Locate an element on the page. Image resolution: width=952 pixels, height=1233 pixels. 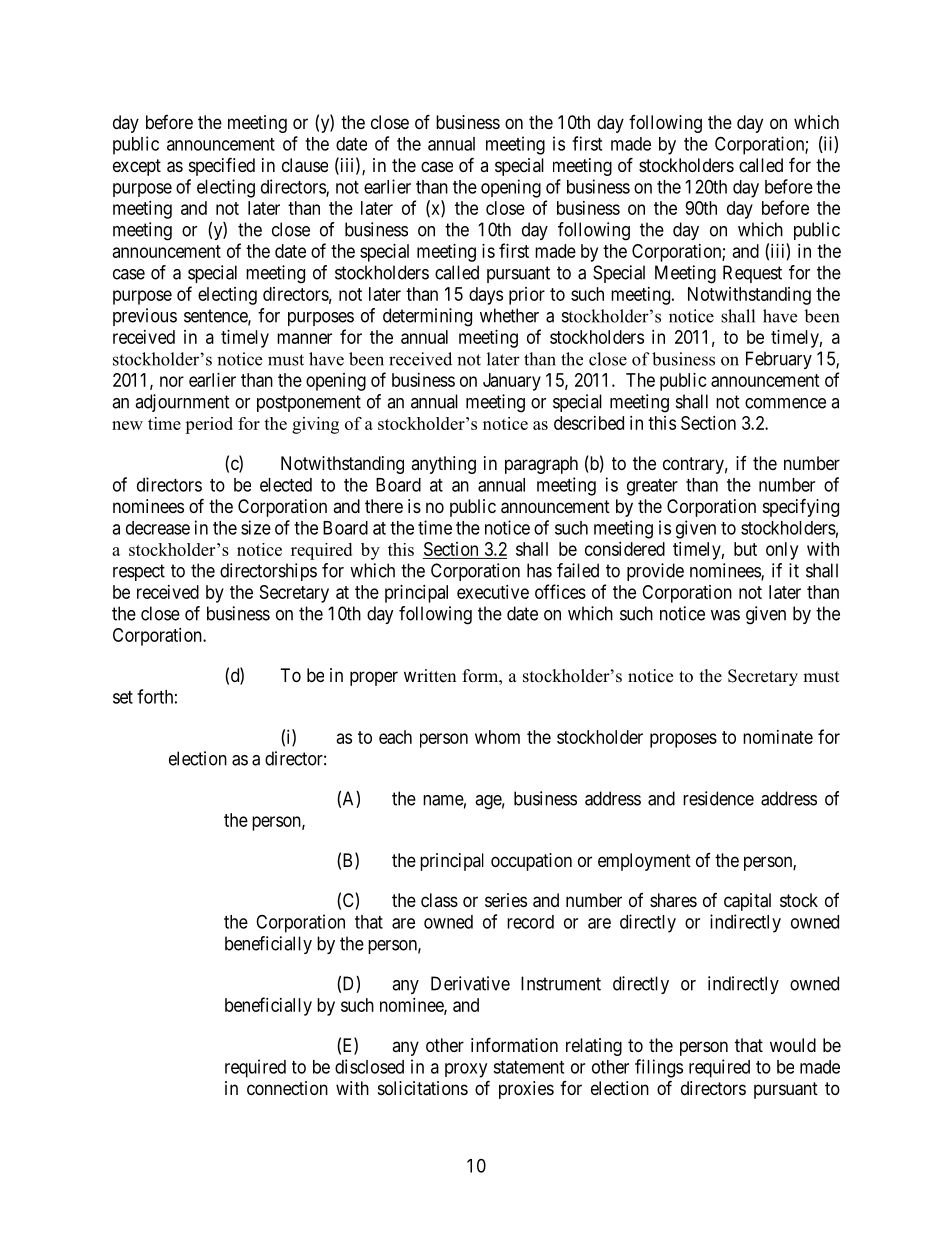
days is located at coordinates (486, 296).
